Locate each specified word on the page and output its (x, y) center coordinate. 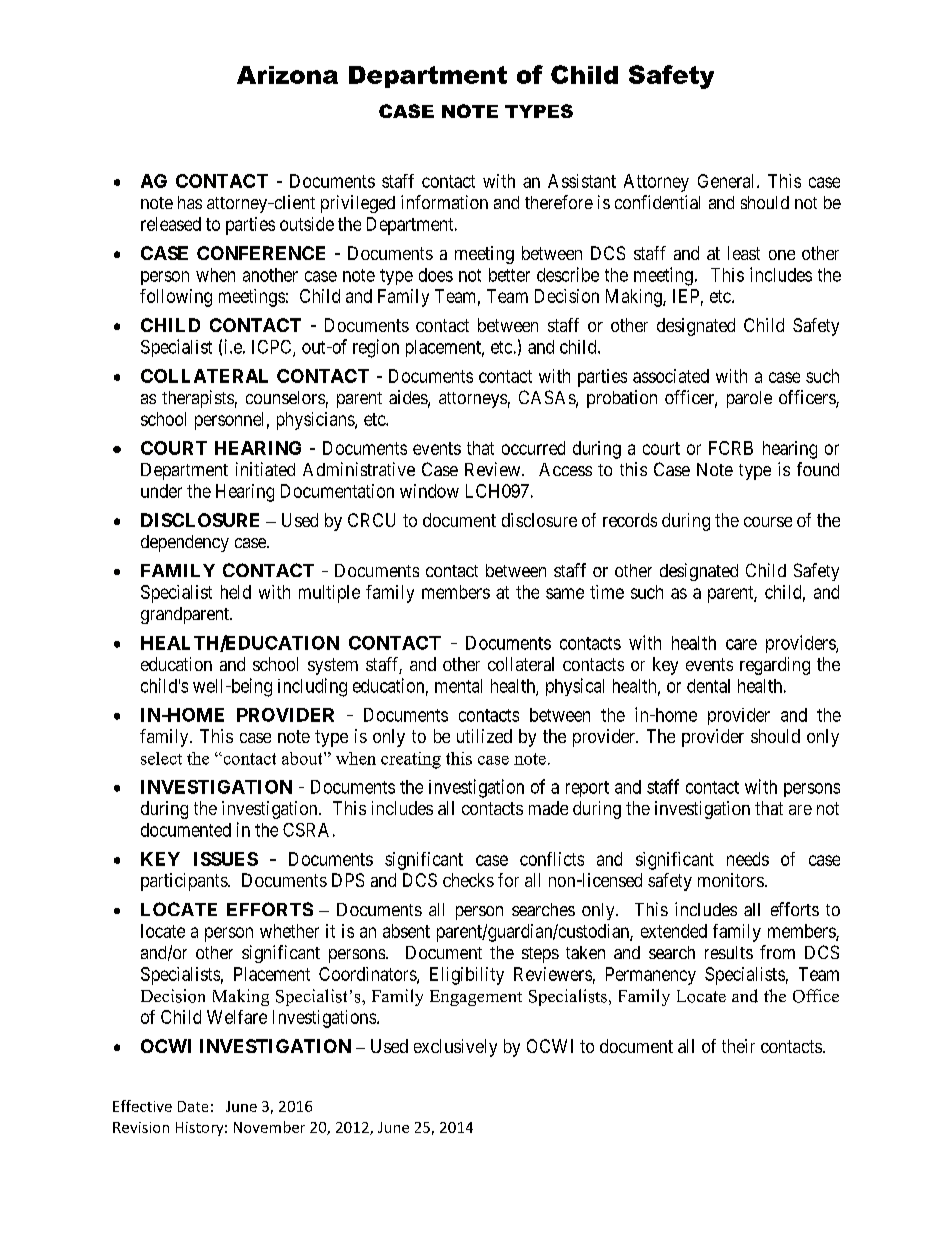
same (565, 593)
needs (748, 859)
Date (193, 1106)
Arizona (287, 75)
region (376, 348)
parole (749, 399)
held (236, 592)
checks (468, 880)
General (728, 181)
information (444, 202)
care (741, 644)
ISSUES (226, 859)
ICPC (273, 348)
